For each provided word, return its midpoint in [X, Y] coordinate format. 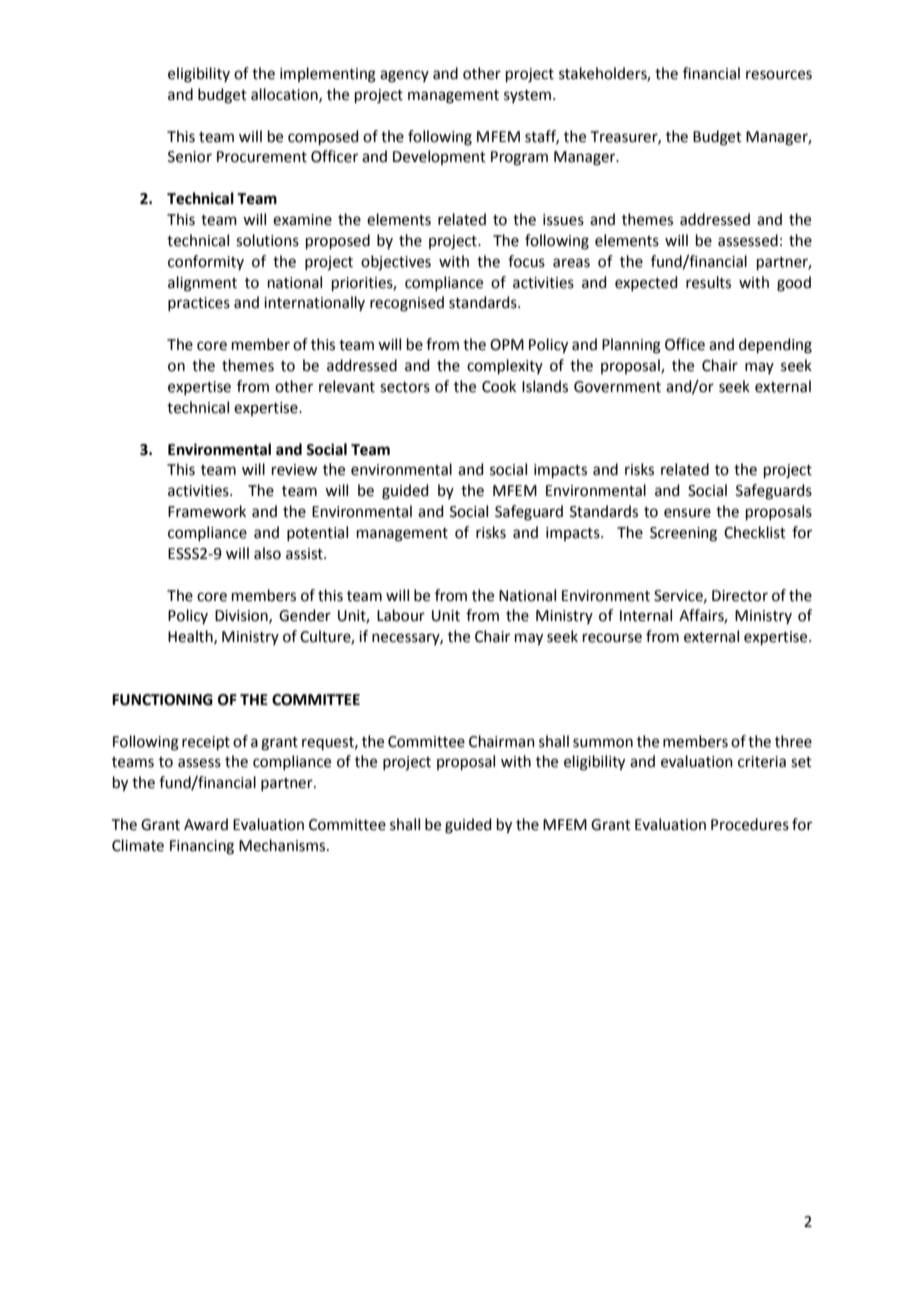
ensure [687, 513]
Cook [499, 386]
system [527, 96]
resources [779, 75]
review [294, 470]
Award [206, 824]
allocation [285, 95]
